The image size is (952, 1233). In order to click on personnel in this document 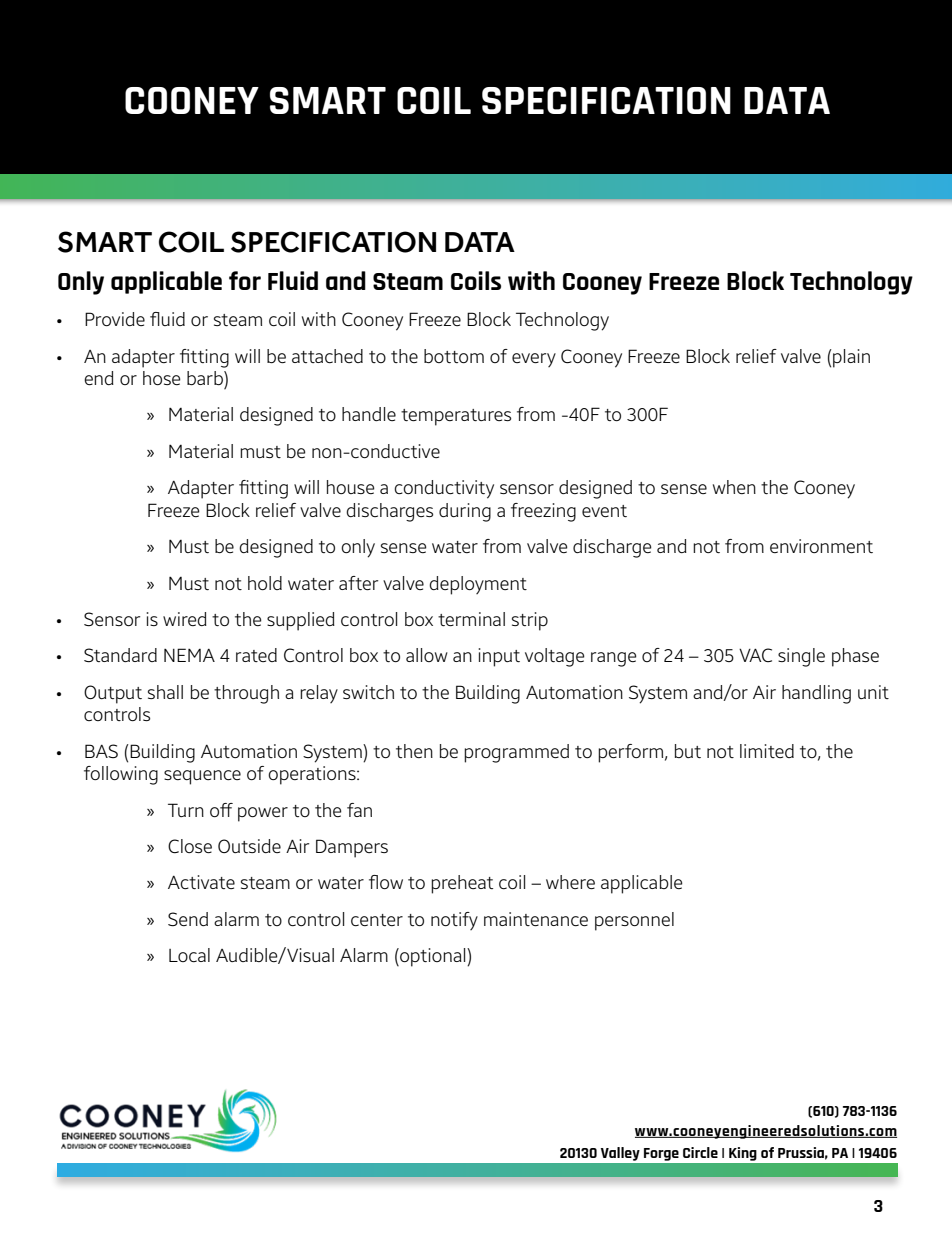, I will do `click(634, 921)`.
